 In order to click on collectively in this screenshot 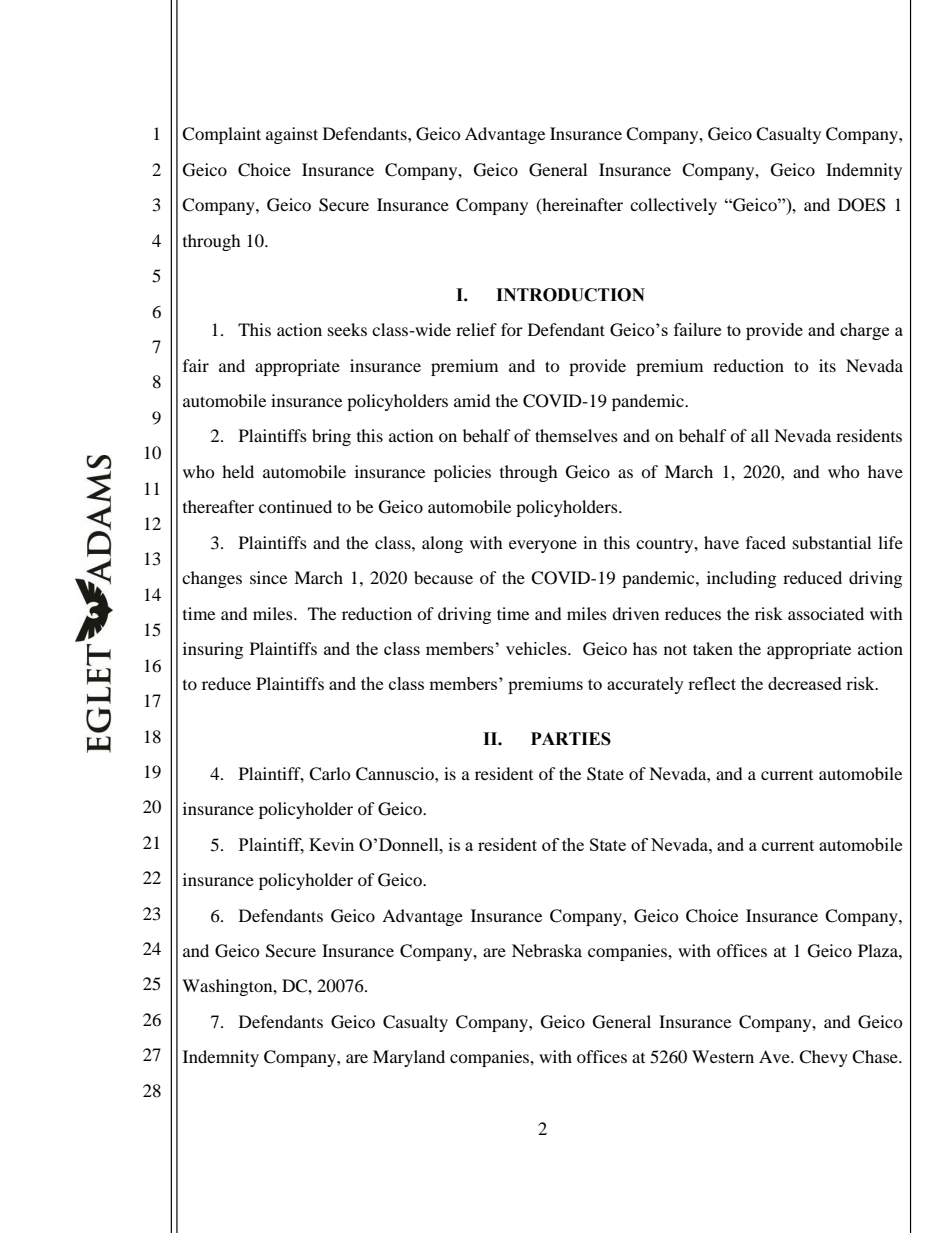, I will do `click(673, 206)`.
